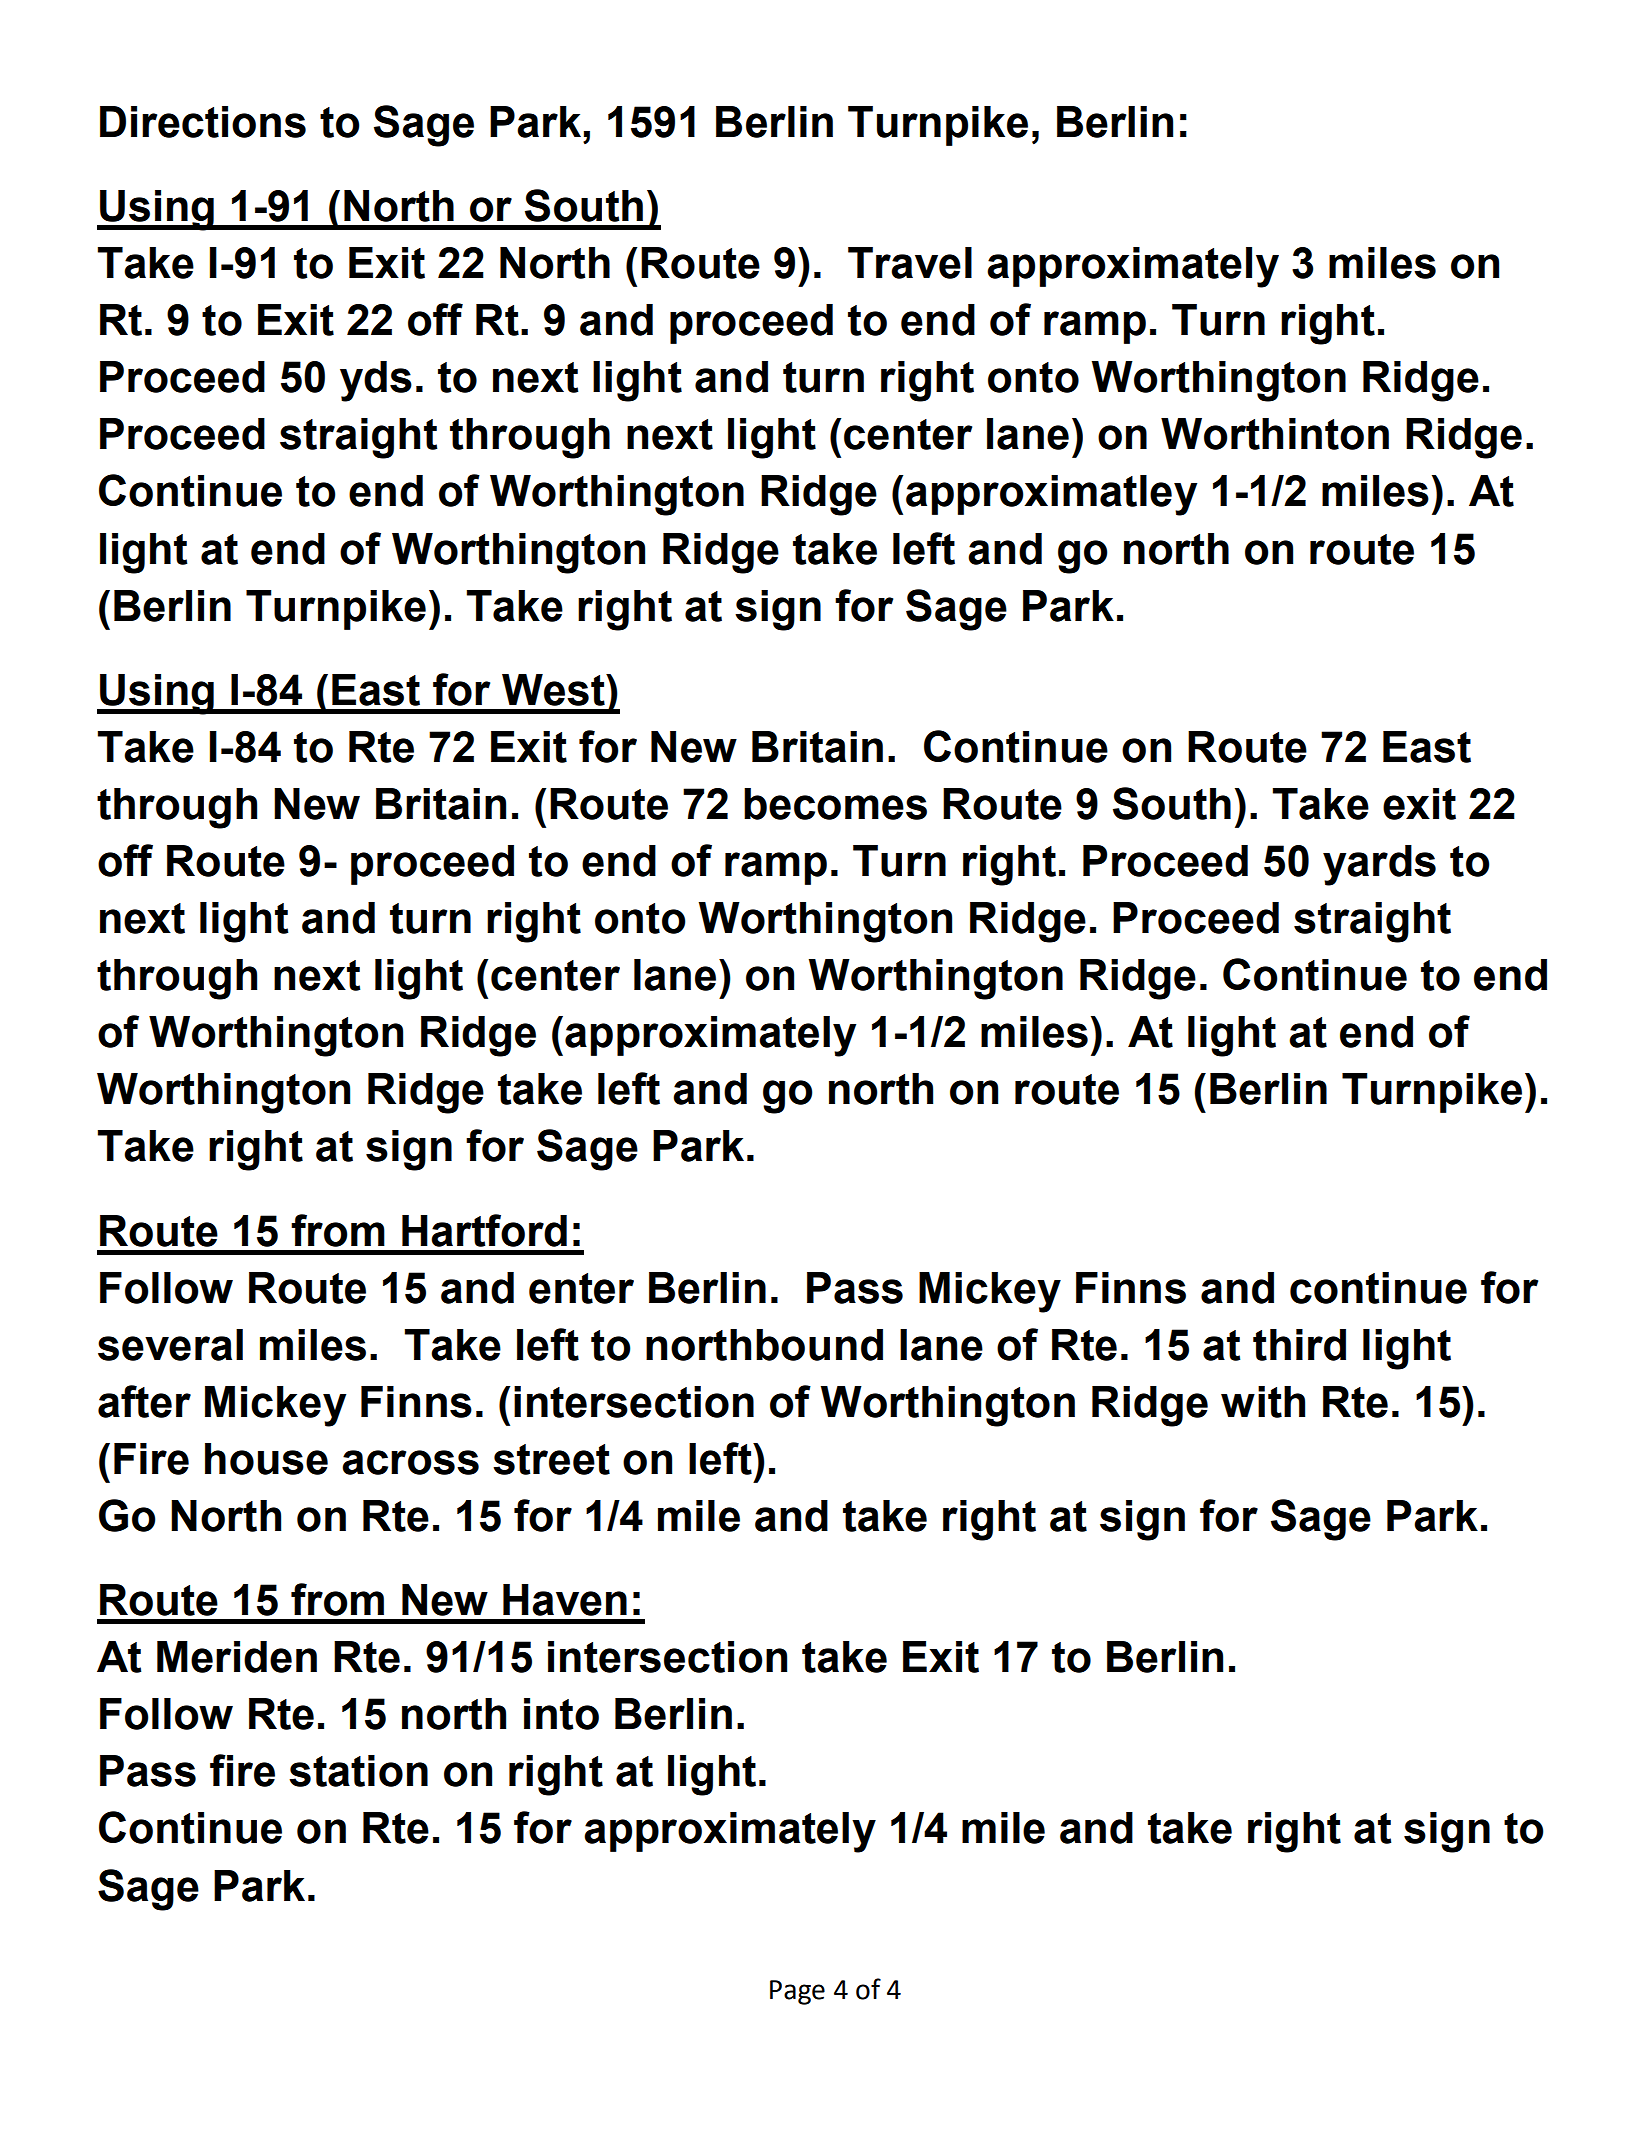 The image size is (1651, 2137). Describe the element at coordinates (376, 381) in the page. I see `yds` at that location.
